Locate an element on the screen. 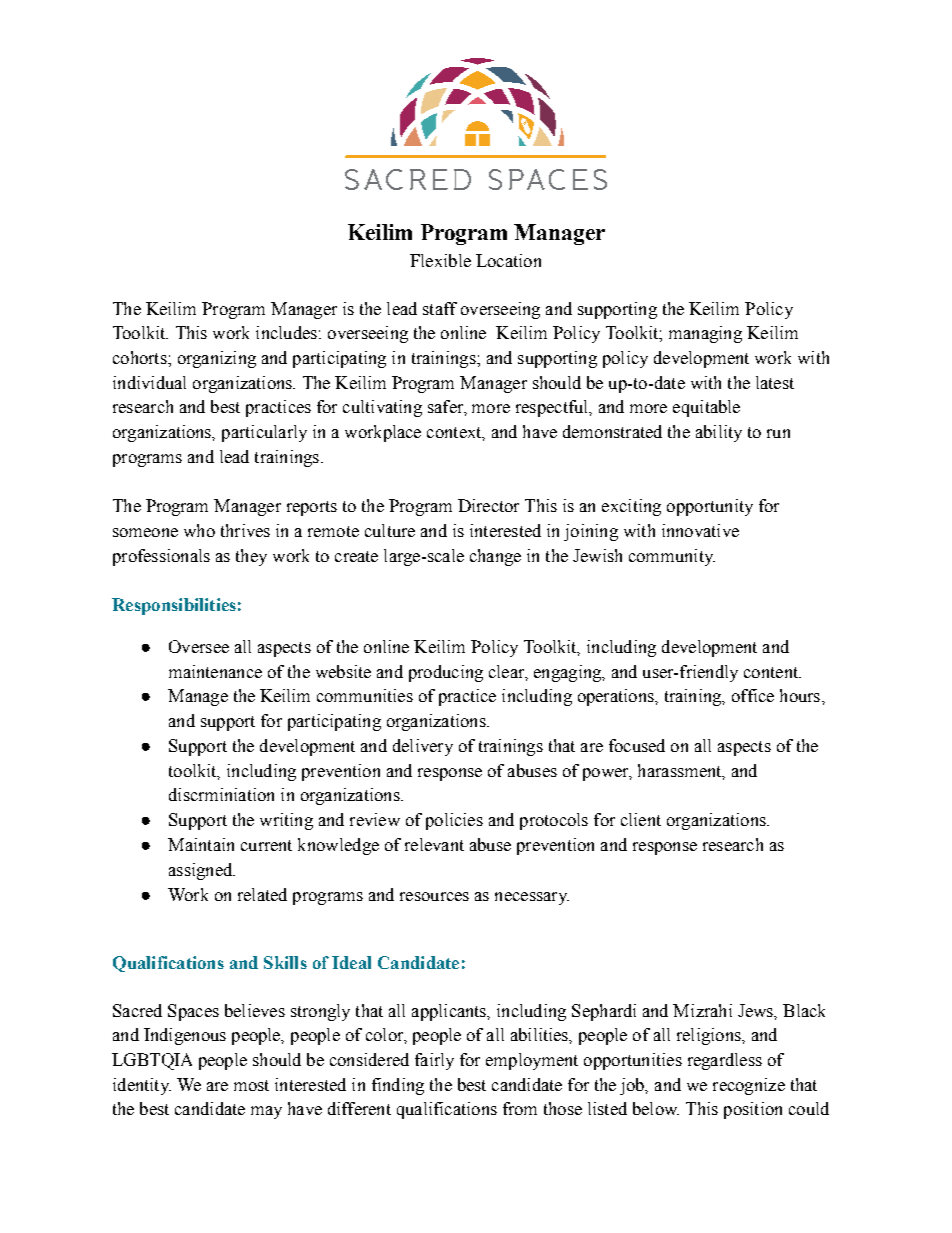 The width and height of the screenshot is (952, 1233). assigned is located at coordinates (202, 871).
